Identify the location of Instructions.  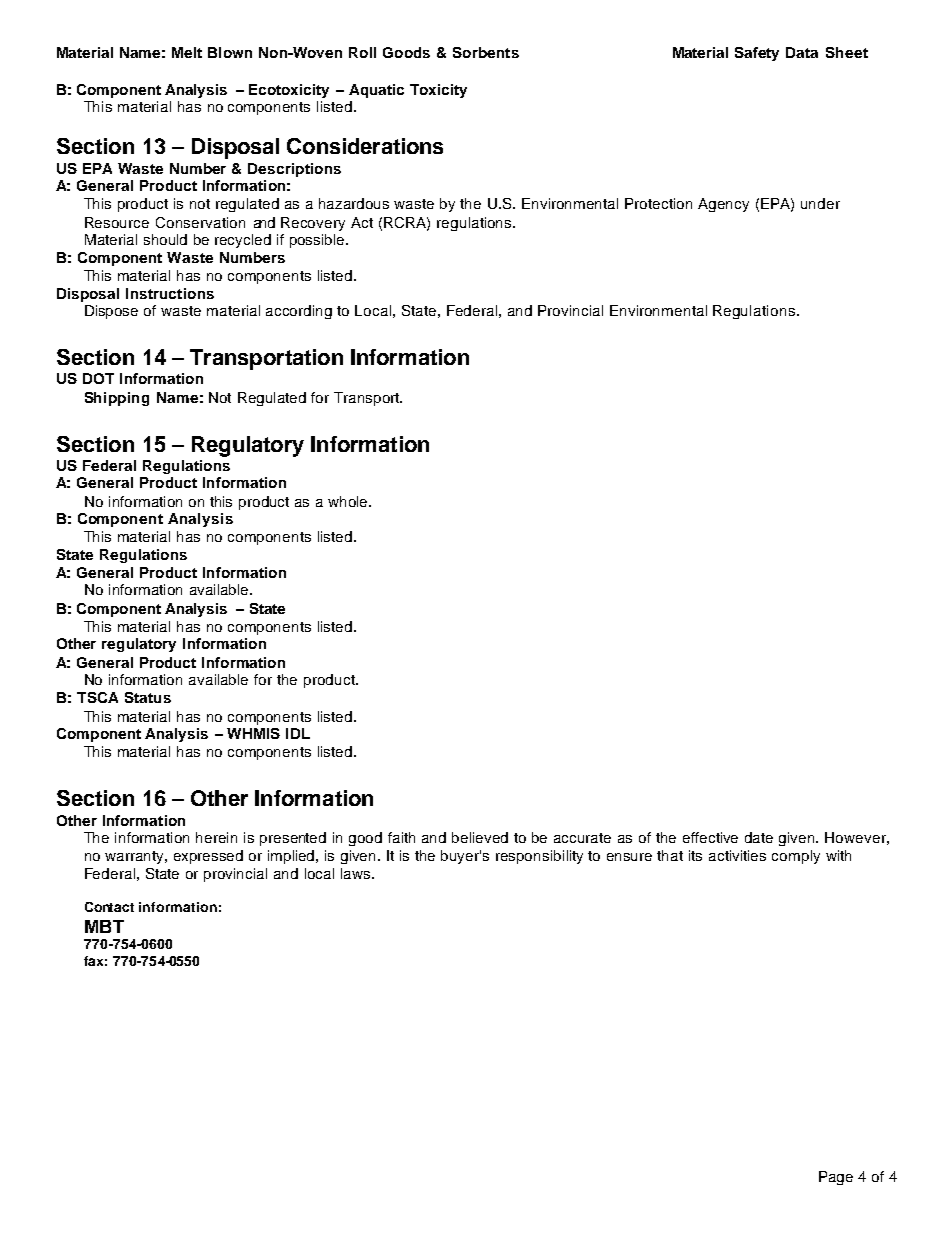
(170, 293).
